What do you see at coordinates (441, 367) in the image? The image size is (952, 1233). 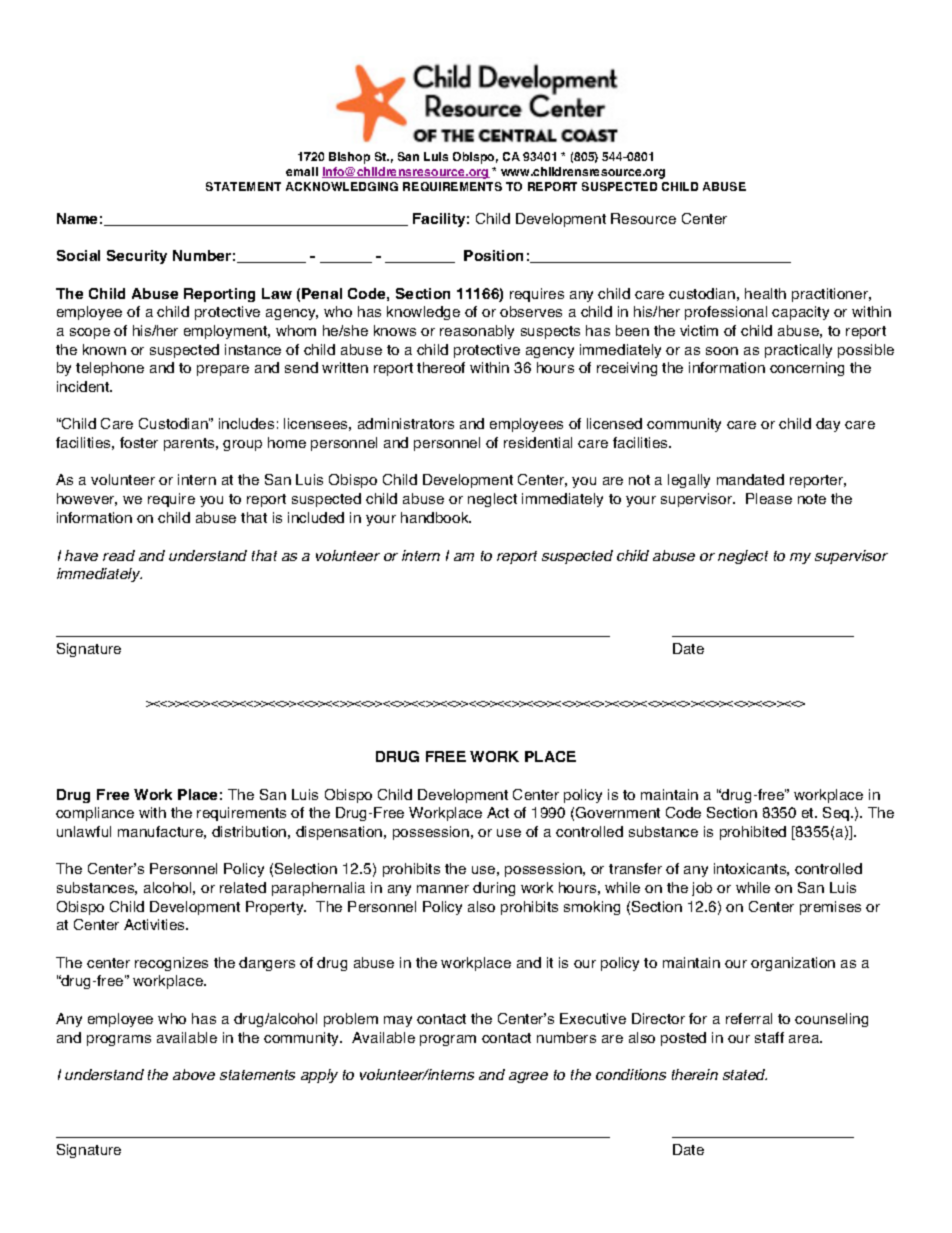 I see `thereof` at bounding box center [441, 367].
